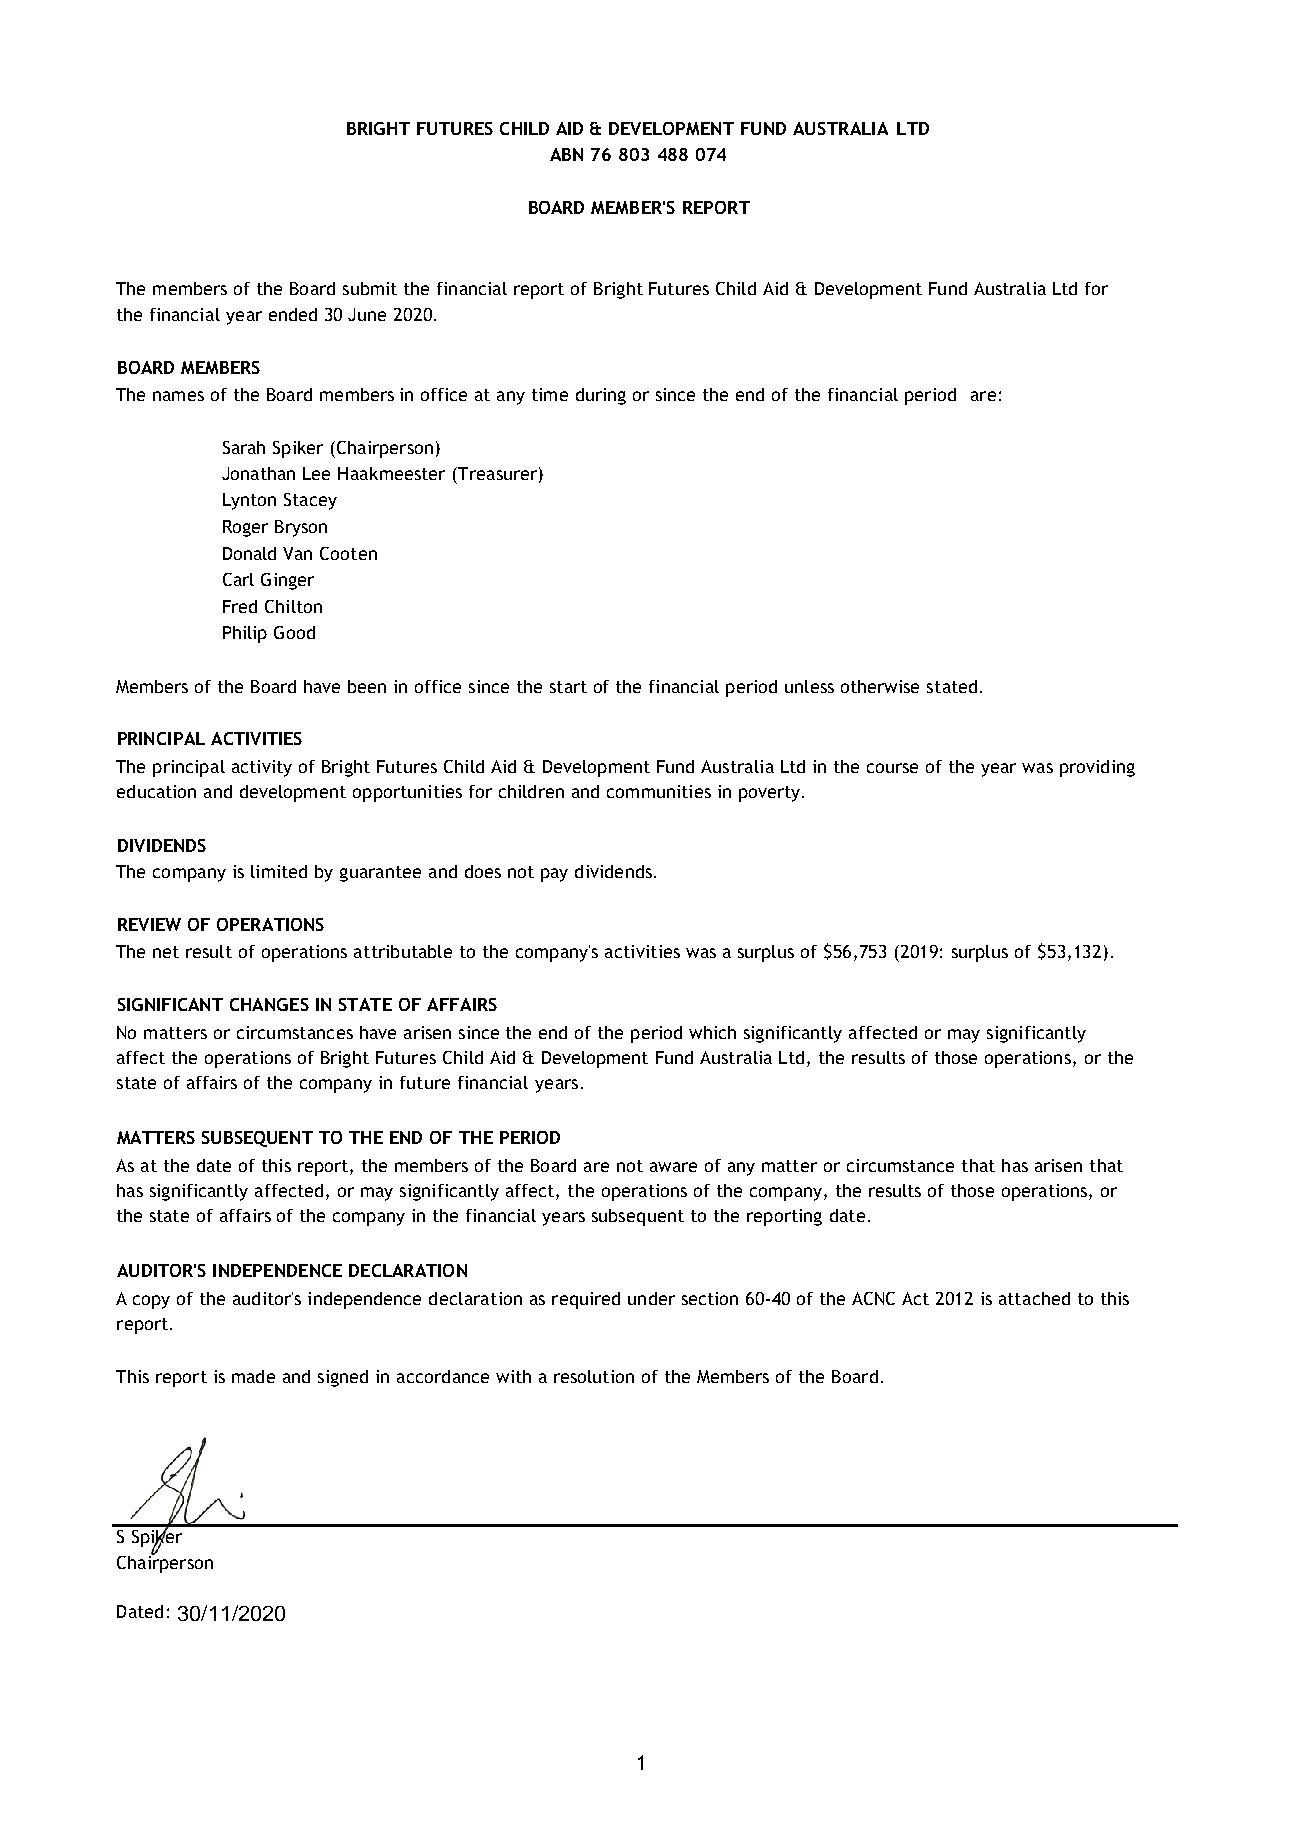 This document has width=1294, height=1829. Describe the element at coordinates (601, 396) in the document. I see `during` at that location.
